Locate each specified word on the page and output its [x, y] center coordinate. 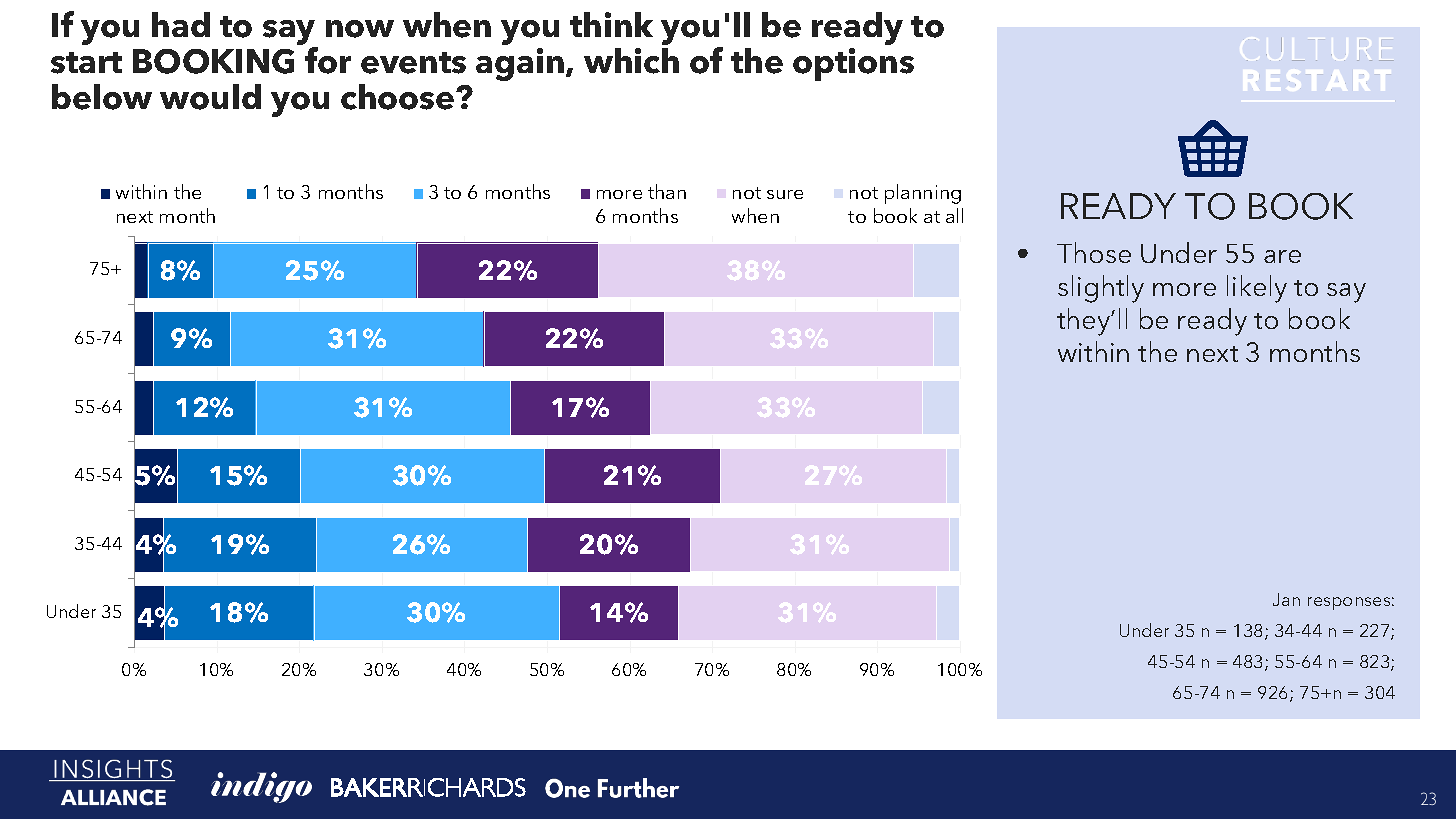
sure [785, 194]
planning [923, 194]
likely [1257, 289]
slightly [1101, 289]
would [210, 97]
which [631, 61]
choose [399, 97]
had [181, 24]
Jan [1286, 599]
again [520, 64]
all [954, 215]
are [1282, 256]
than [667, 191]
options [853, 64]
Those [1094, 252]
